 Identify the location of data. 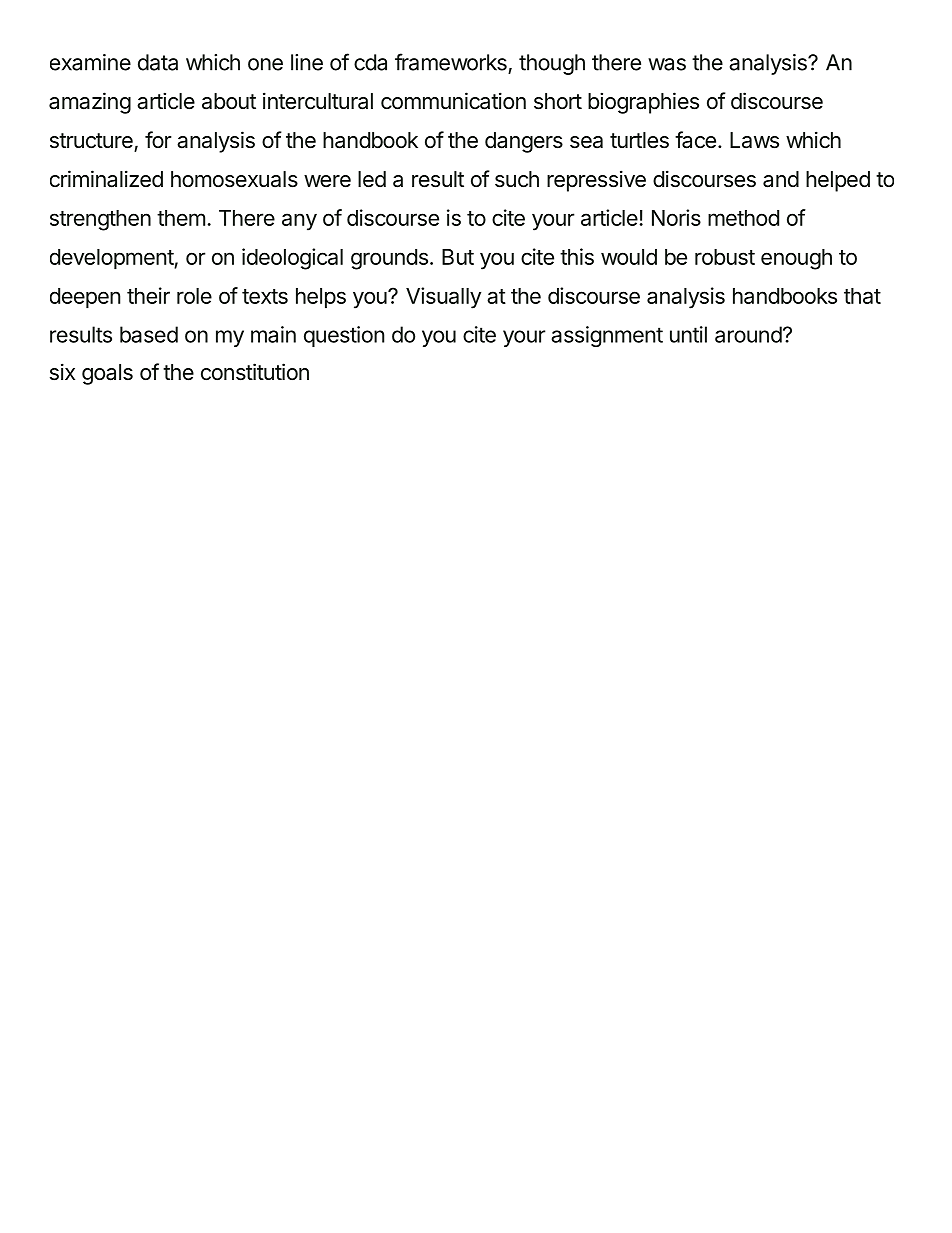
(158, 62).
